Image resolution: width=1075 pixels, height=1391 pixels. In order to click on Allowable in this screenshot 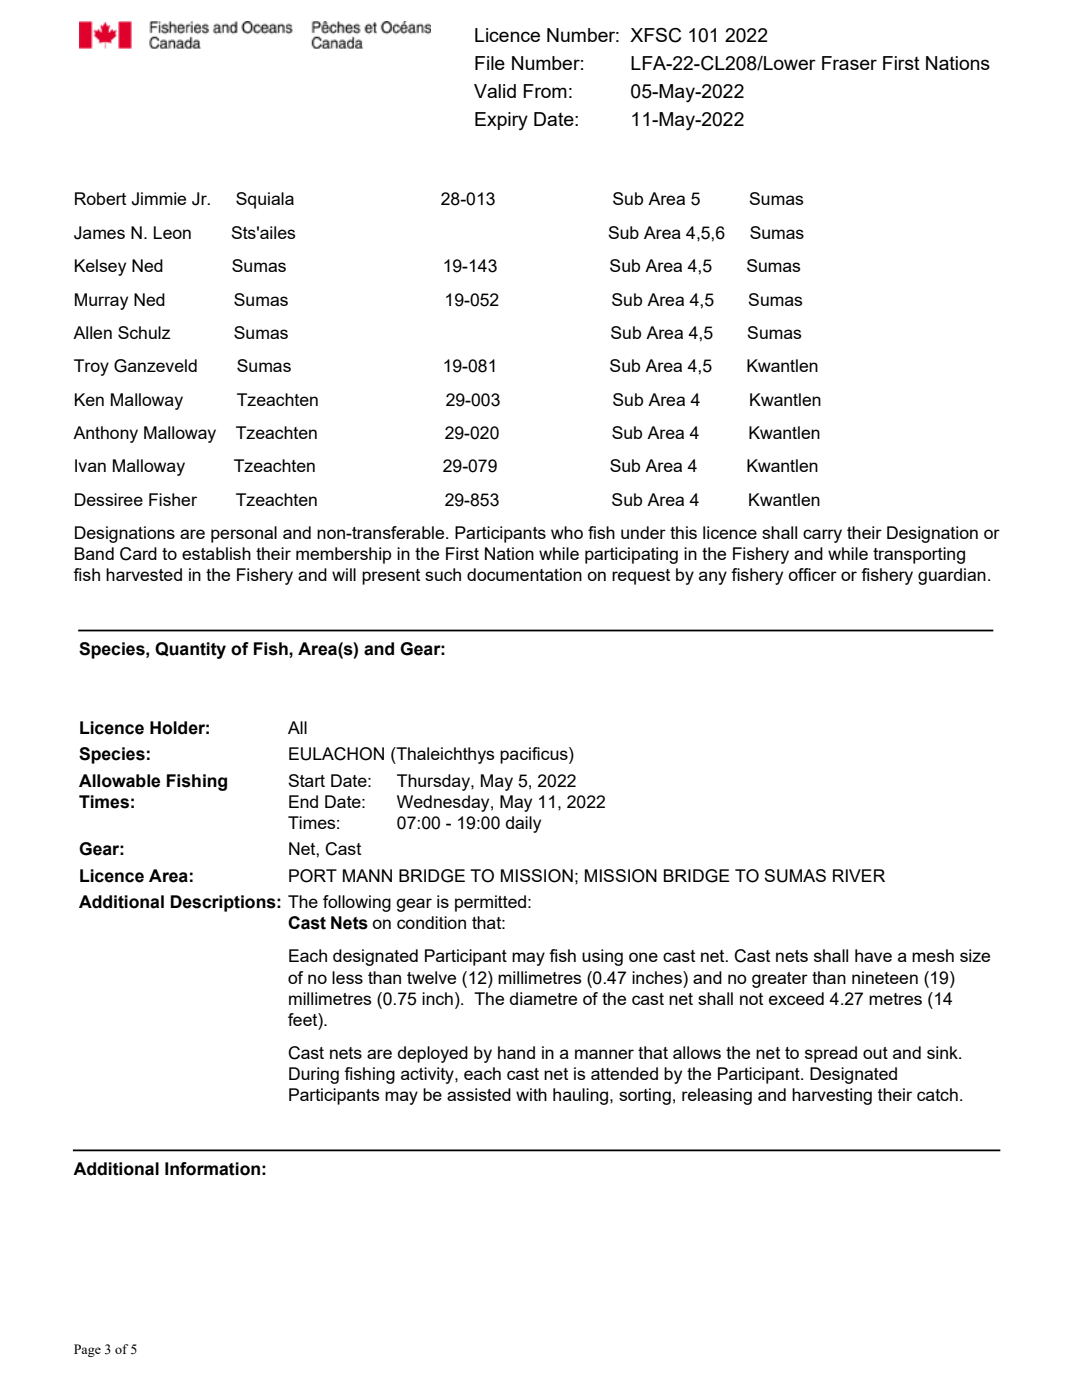, I will do `click(119, 781)`.
